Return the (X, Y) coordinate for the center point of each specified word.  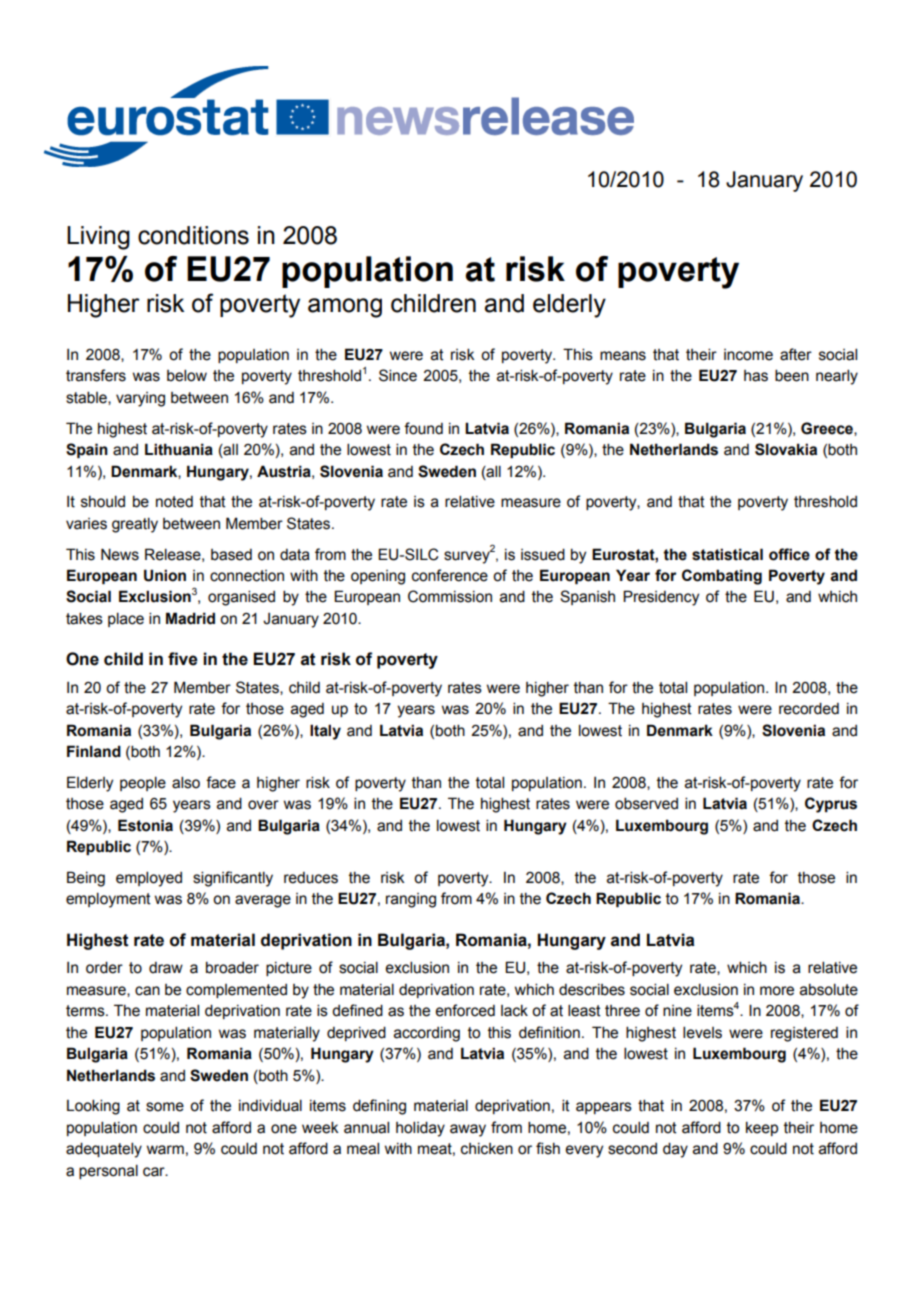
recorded (809, 708)
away (468, 1130)
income (748, 355)
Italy (325, 732)
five (183, 659)
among (345, 308)
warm (165, 1150)
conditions (193, 235)
